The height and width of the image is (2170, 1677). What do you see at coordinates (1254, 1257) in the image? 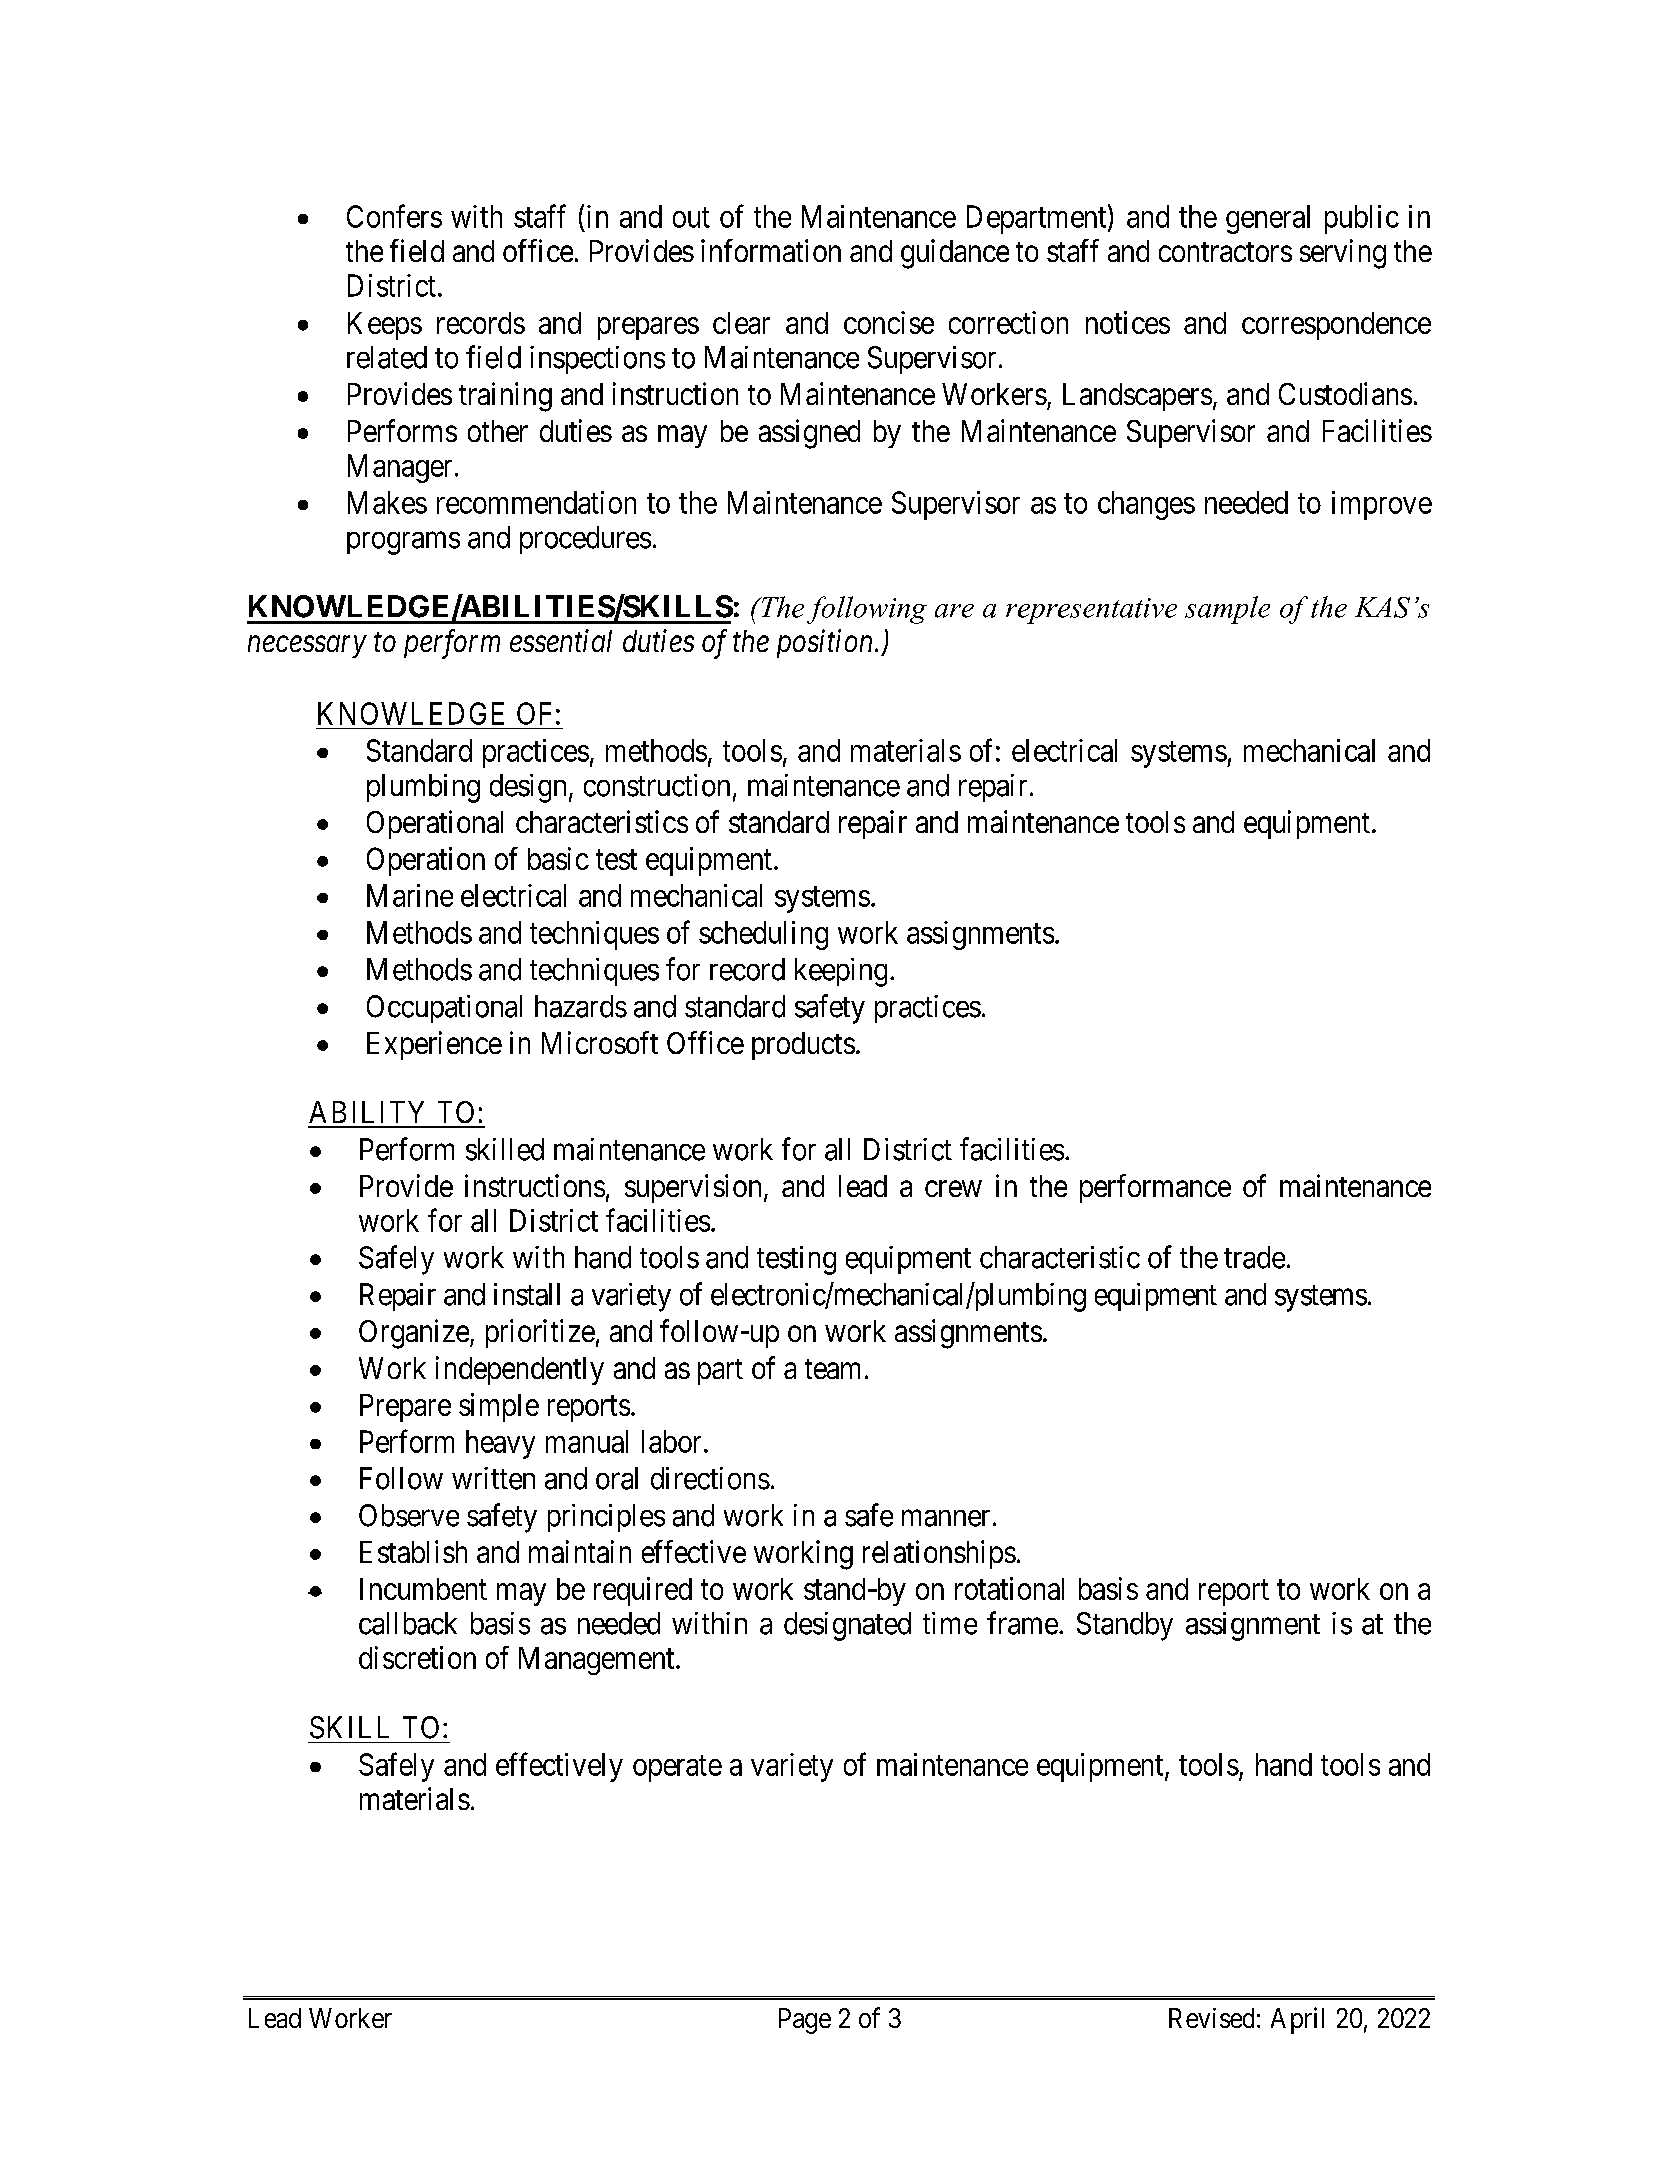
I see `trade` at bounding box center [1254, 1257].
